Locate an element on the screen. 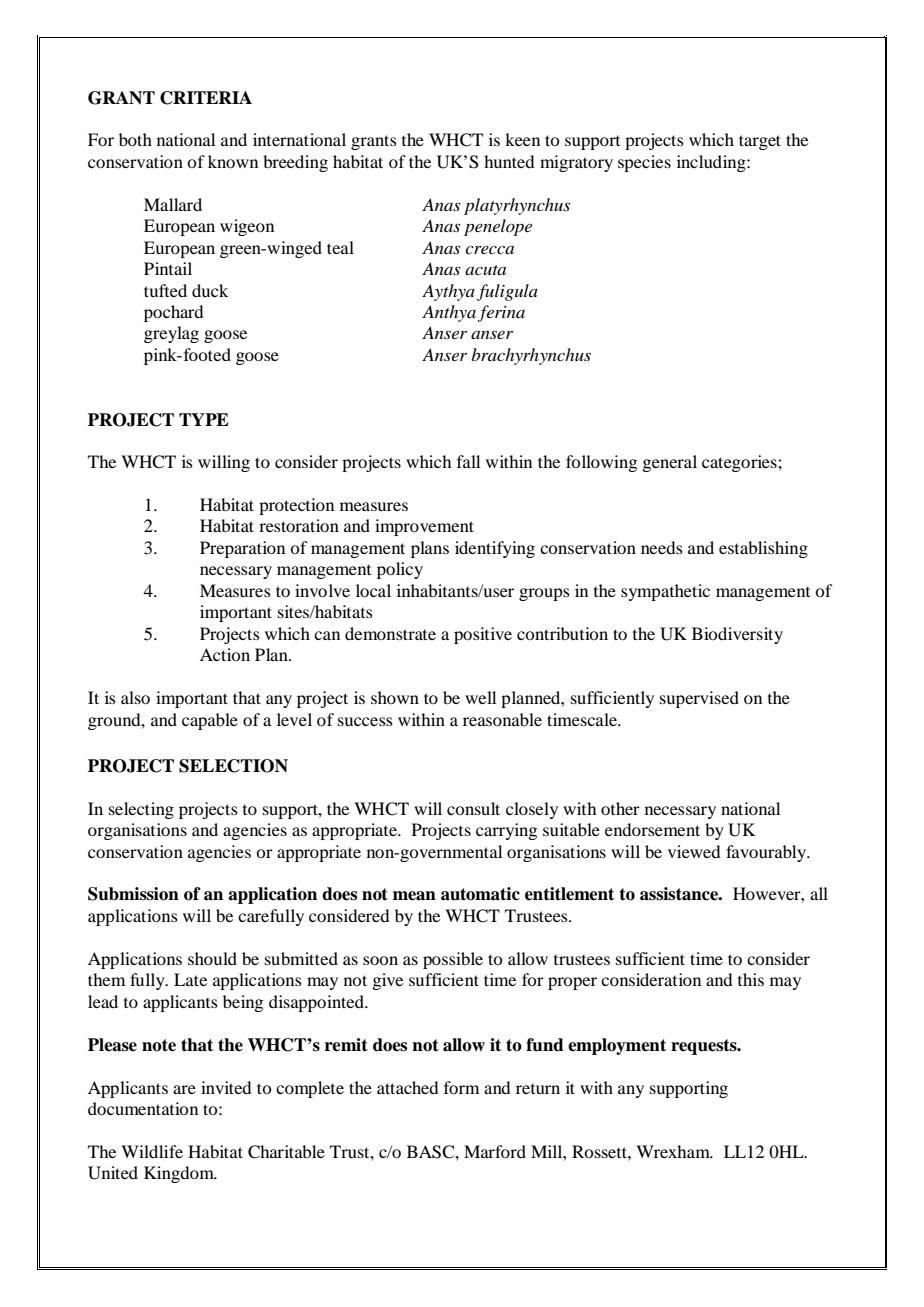  CRITERIA is located at coordinates (206, 98).
